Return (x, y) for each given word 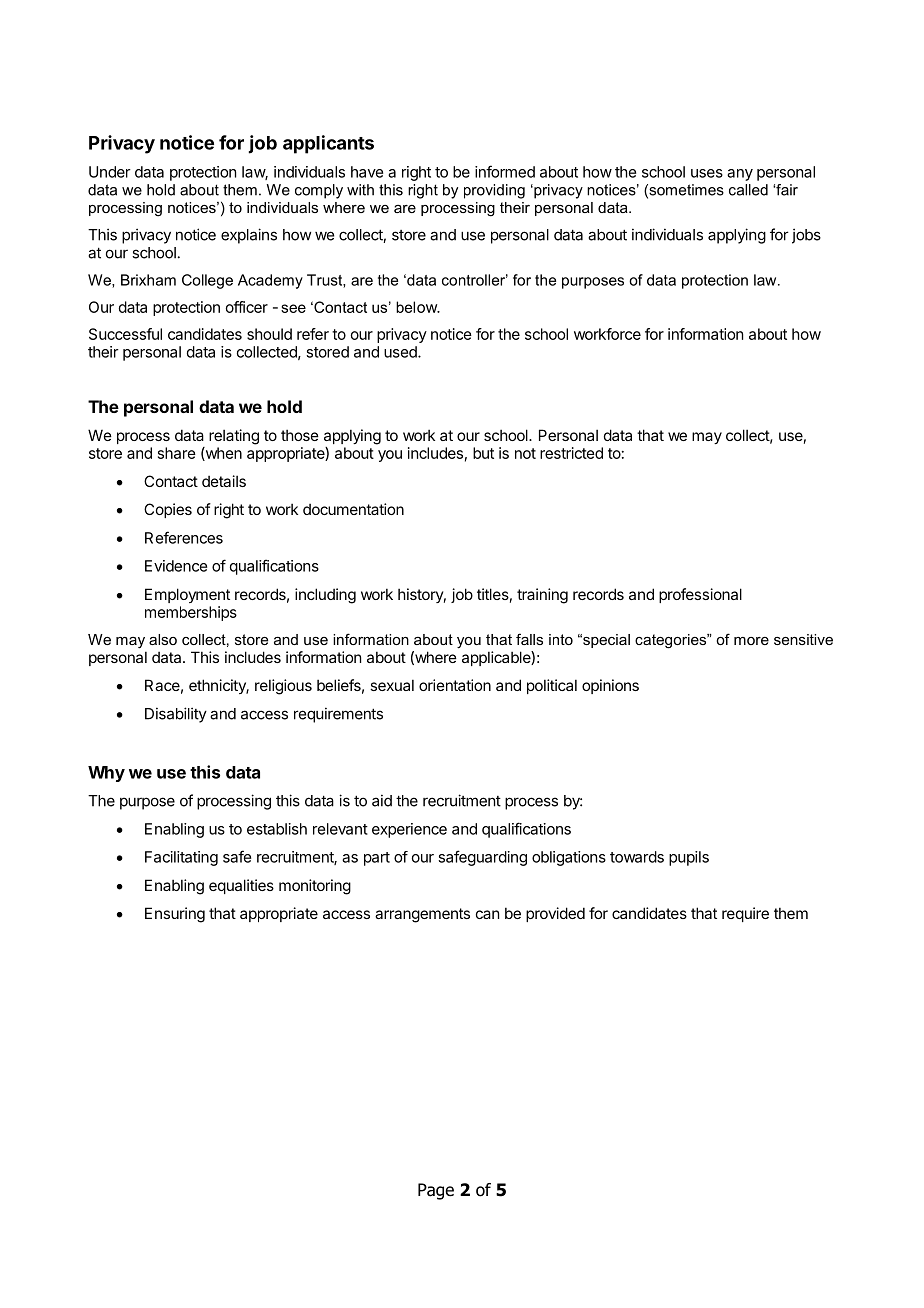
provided (555, 914)
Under (110, 172)
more (751, 641)
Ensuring (175, 915)
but (483, 453)
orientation (455, 685)
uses (707, 173)
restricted (571, 453)
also (163, 639)
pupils (689, 858)
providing (494, 191)
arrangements (422, 915)
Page (436, 1191)
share (177, 453)
